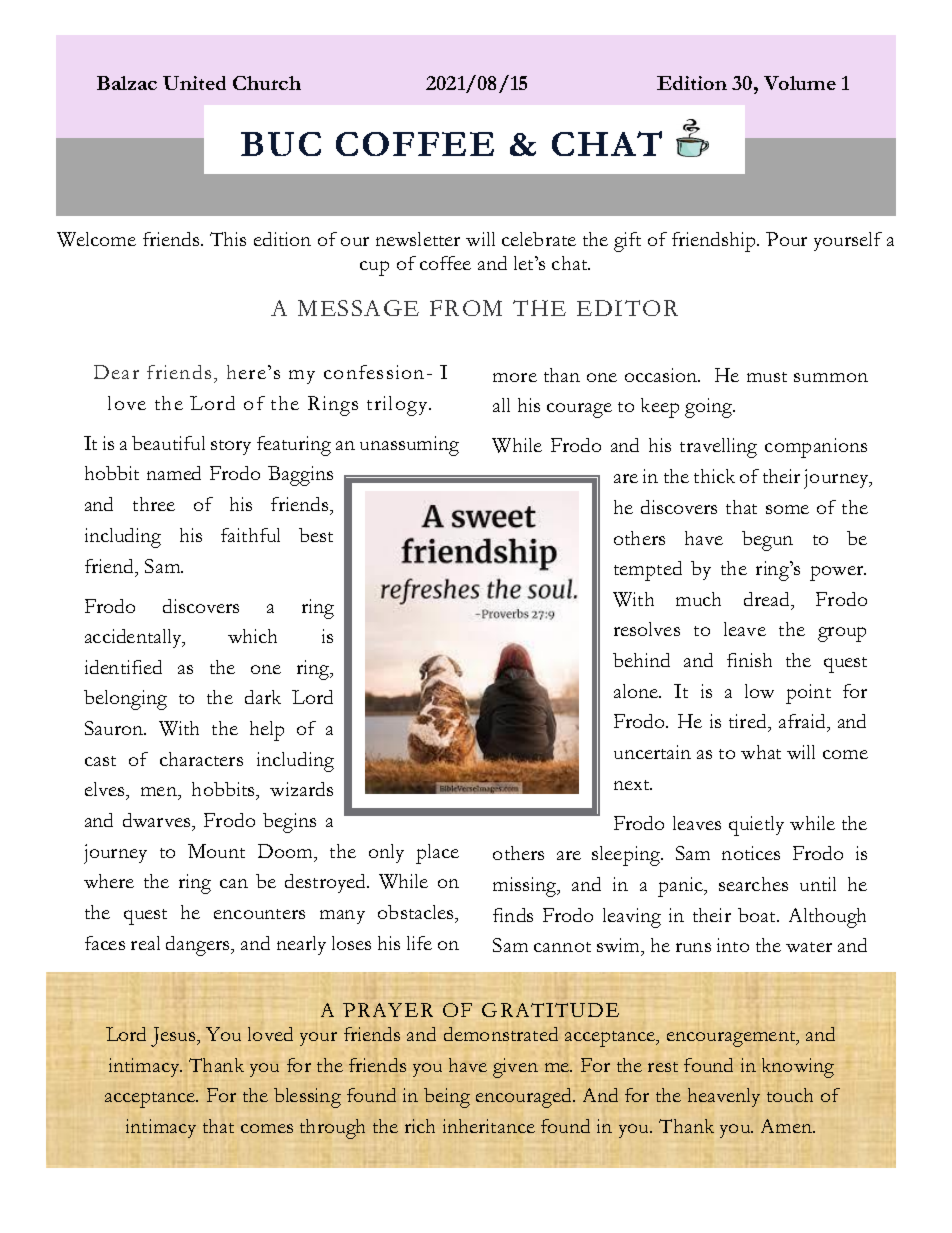 The width and height of the screenshot is (952, 1233). Describe the element at coordinates (228, 239) in the screenshot. I see `This` at that location.
